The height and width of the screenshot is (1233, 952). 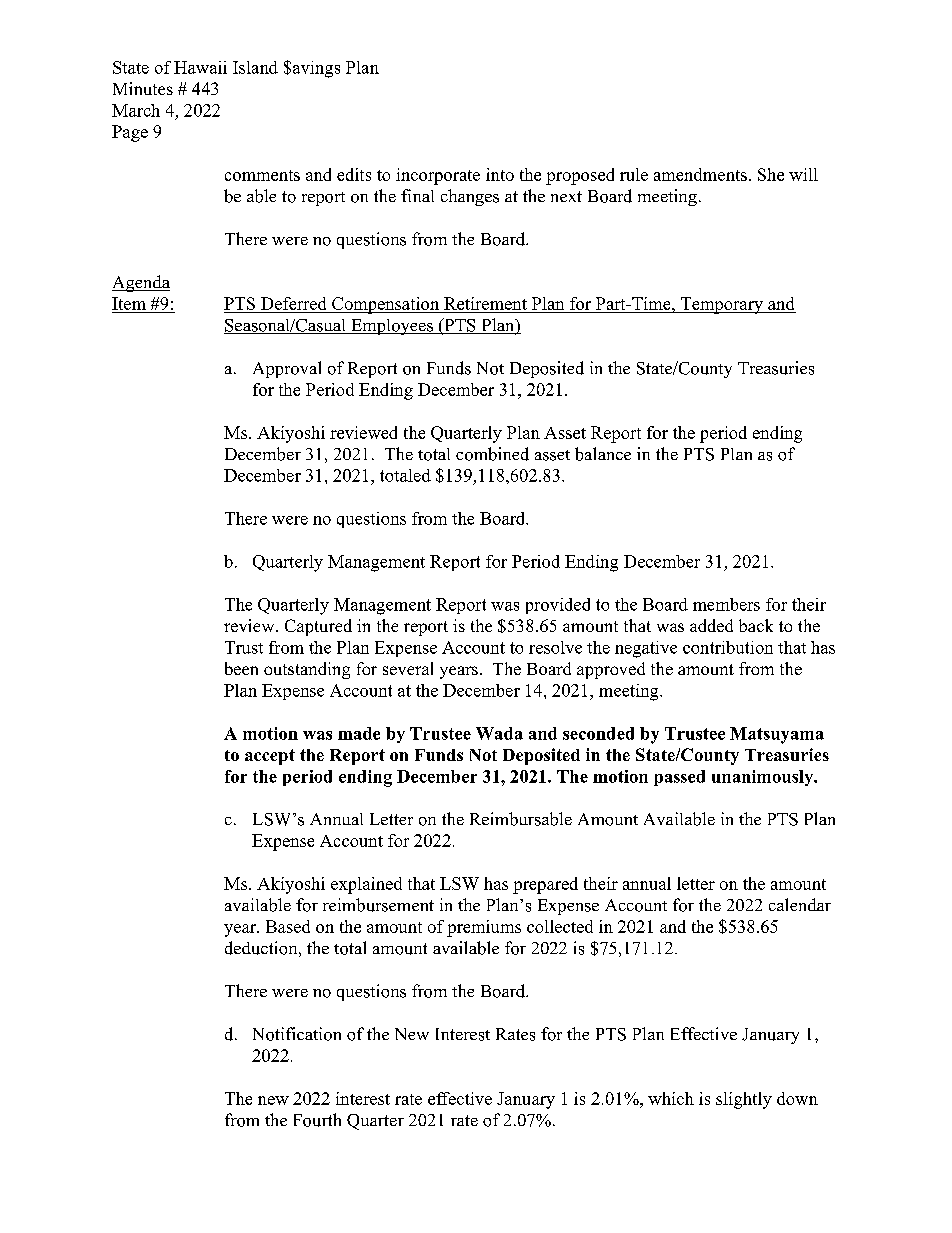 I want to click on members, so click(x=726, y=604).
